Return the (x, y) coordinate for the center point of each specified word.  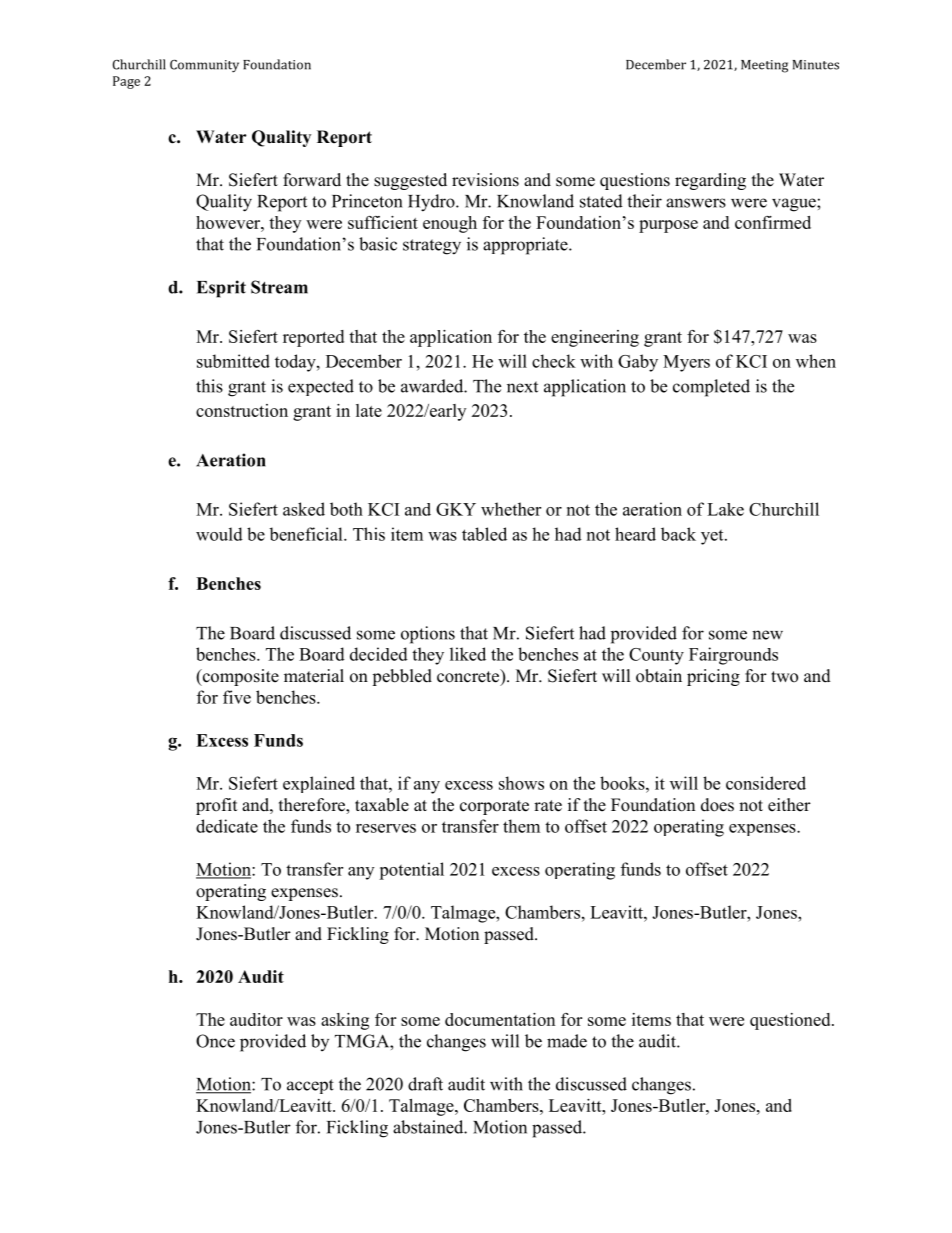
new (767, 635)
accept (310, 1086)
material (314, 676)
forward (312, 180)
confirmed (773, 222)
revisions (485, 180)
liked (468, 654)
